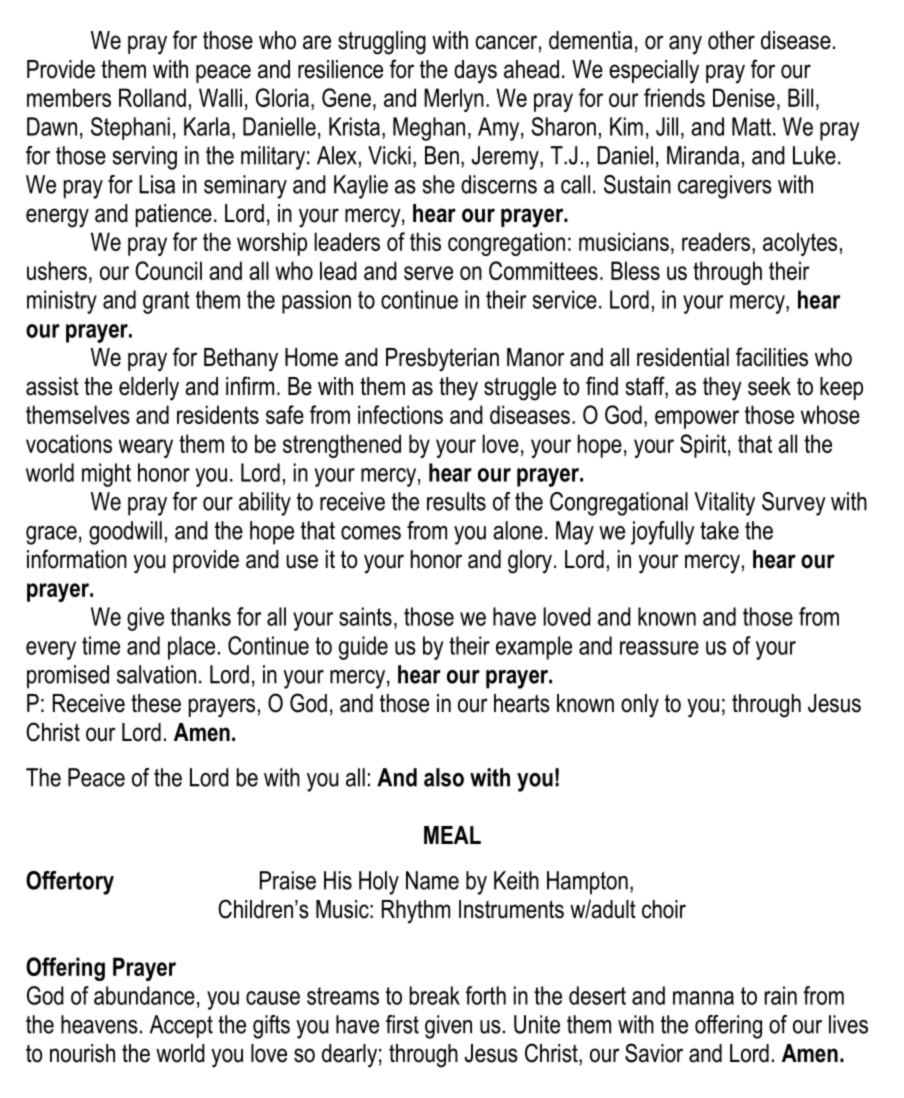 The width and height of the screenshot is (904, 1098). What do you see at coordinates (181, 1026) in the screenshot?
I see `Accept` at bounding box center [181, 1026].
